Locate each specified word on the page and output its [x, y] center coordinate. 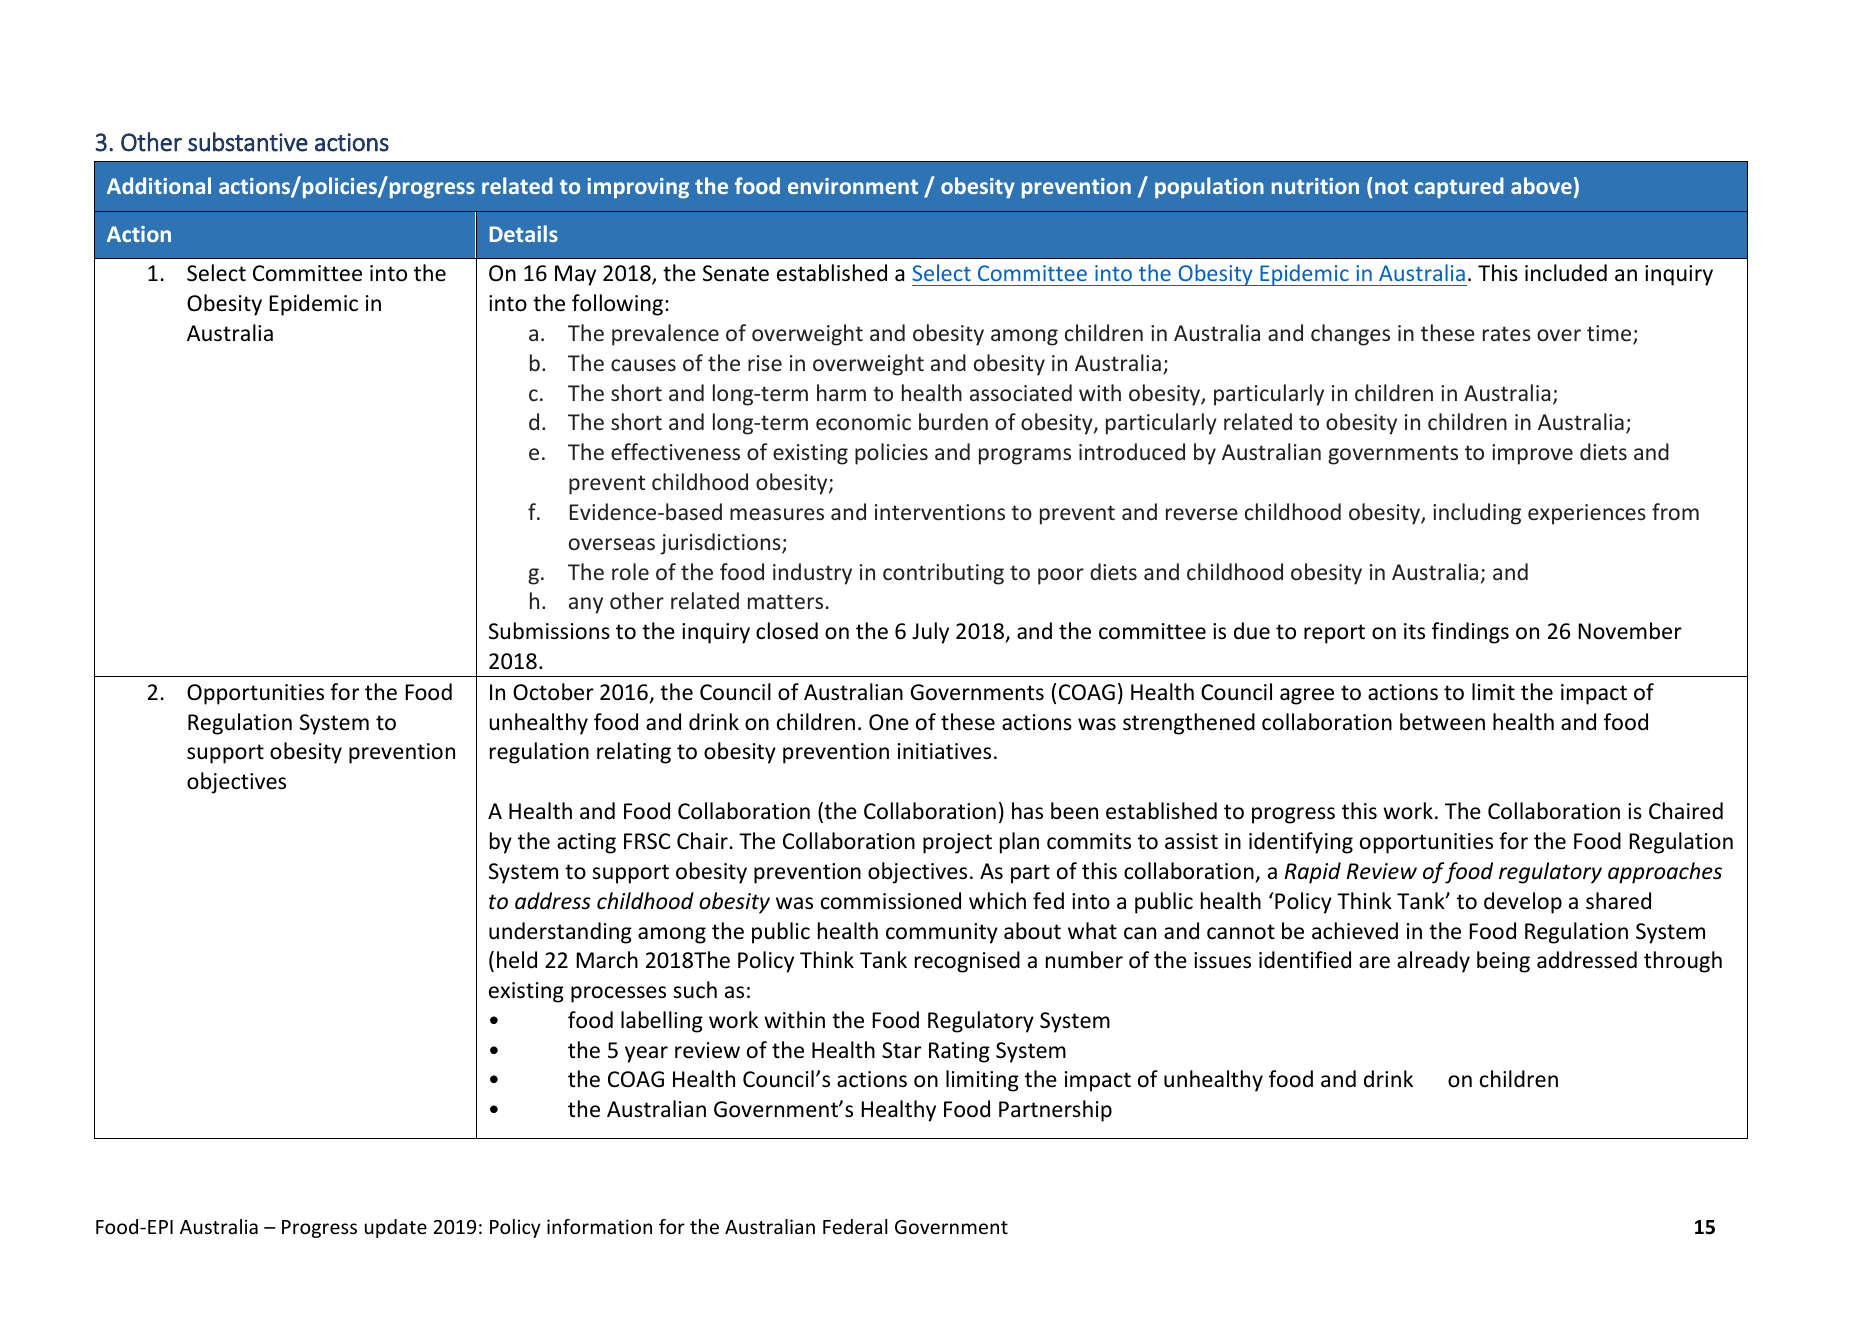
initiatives [944, 751]
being [1503, 962]
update [396, 1228]
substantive [248, 142]
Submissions [549, 631]
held [517, 960]
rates [1507, 333]
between [1442, 722]
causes [643, 365]
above [1541, 185]
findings [1470, 633]
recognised [967, 962]
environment [853, 186]
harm [841, 392]
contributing [943, 574]
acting [586, 843]
